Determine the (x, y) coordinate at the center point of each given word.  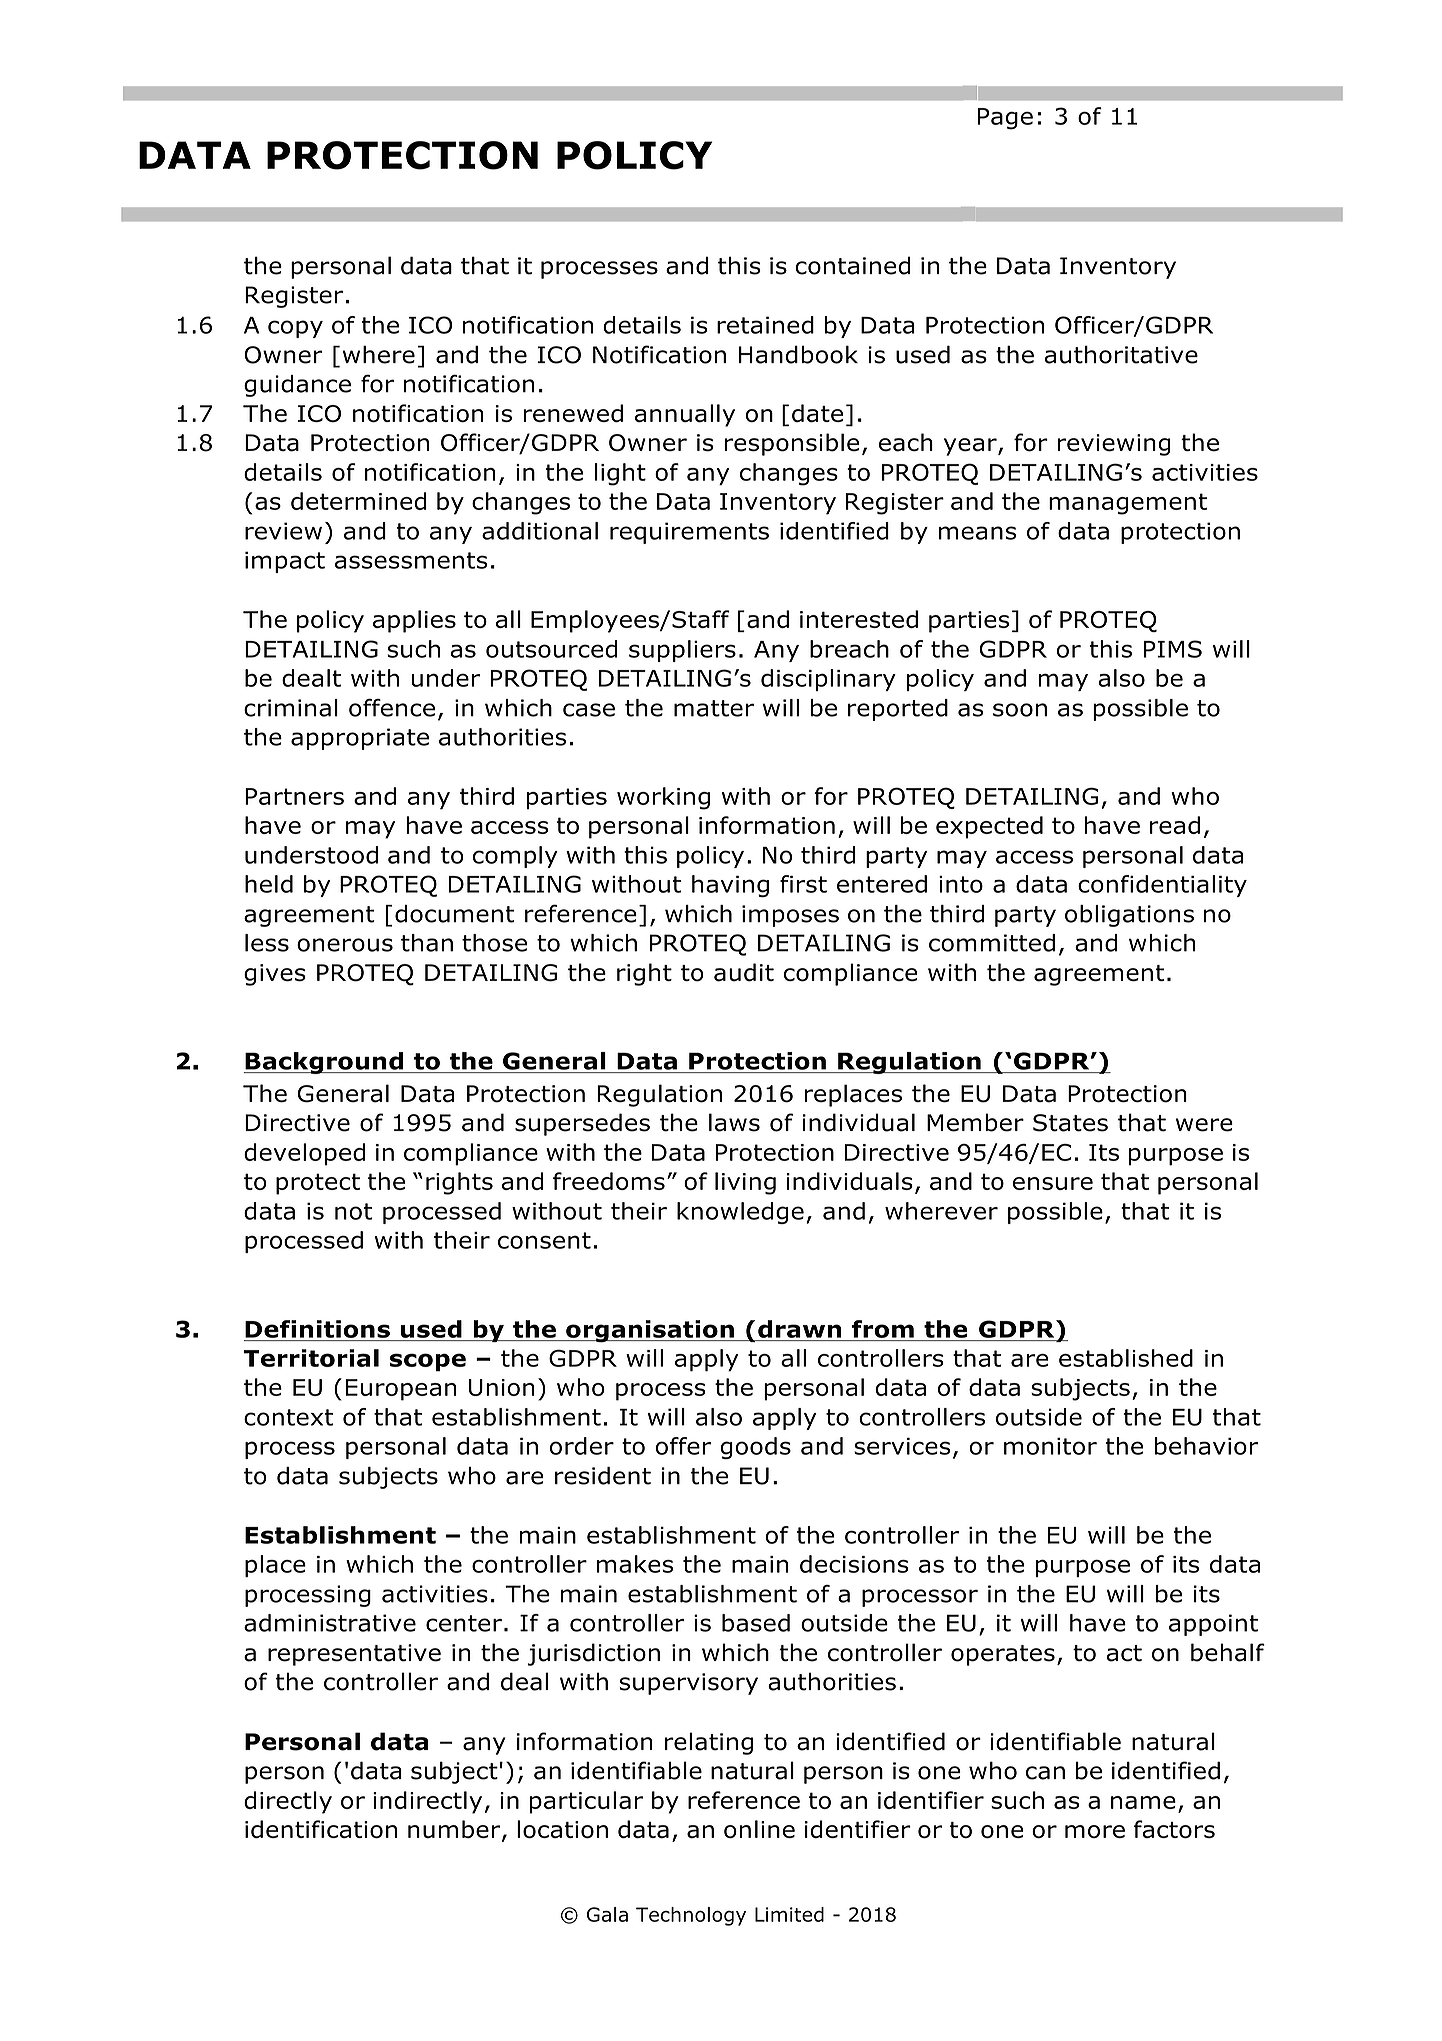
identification (321, 1829)
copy (295, 329)
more (1095, 1831)
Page (1005, 119)
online (759, 1829)
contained (853, 265)
